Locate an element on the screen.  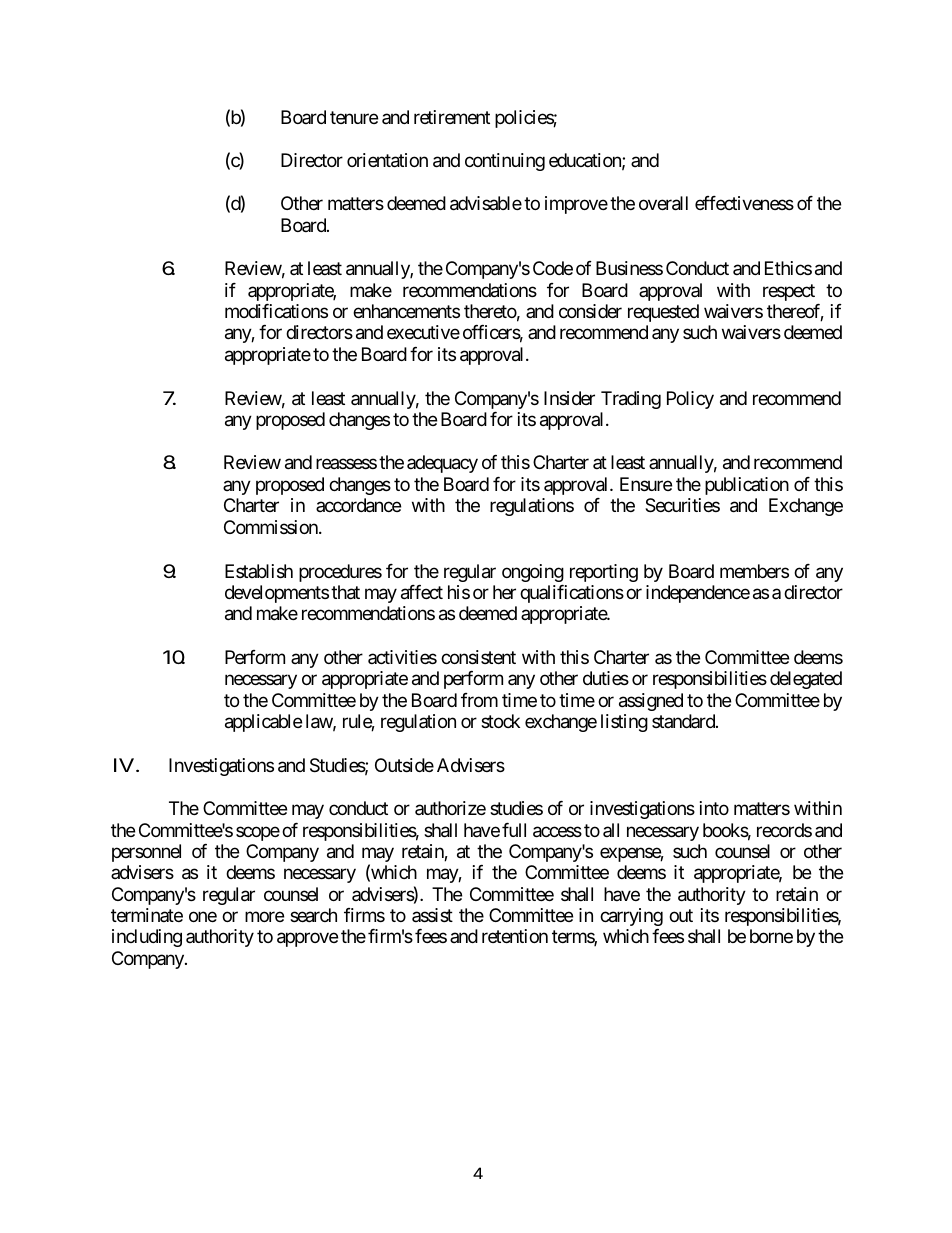
Commission is located at coordinates (272, 527).
